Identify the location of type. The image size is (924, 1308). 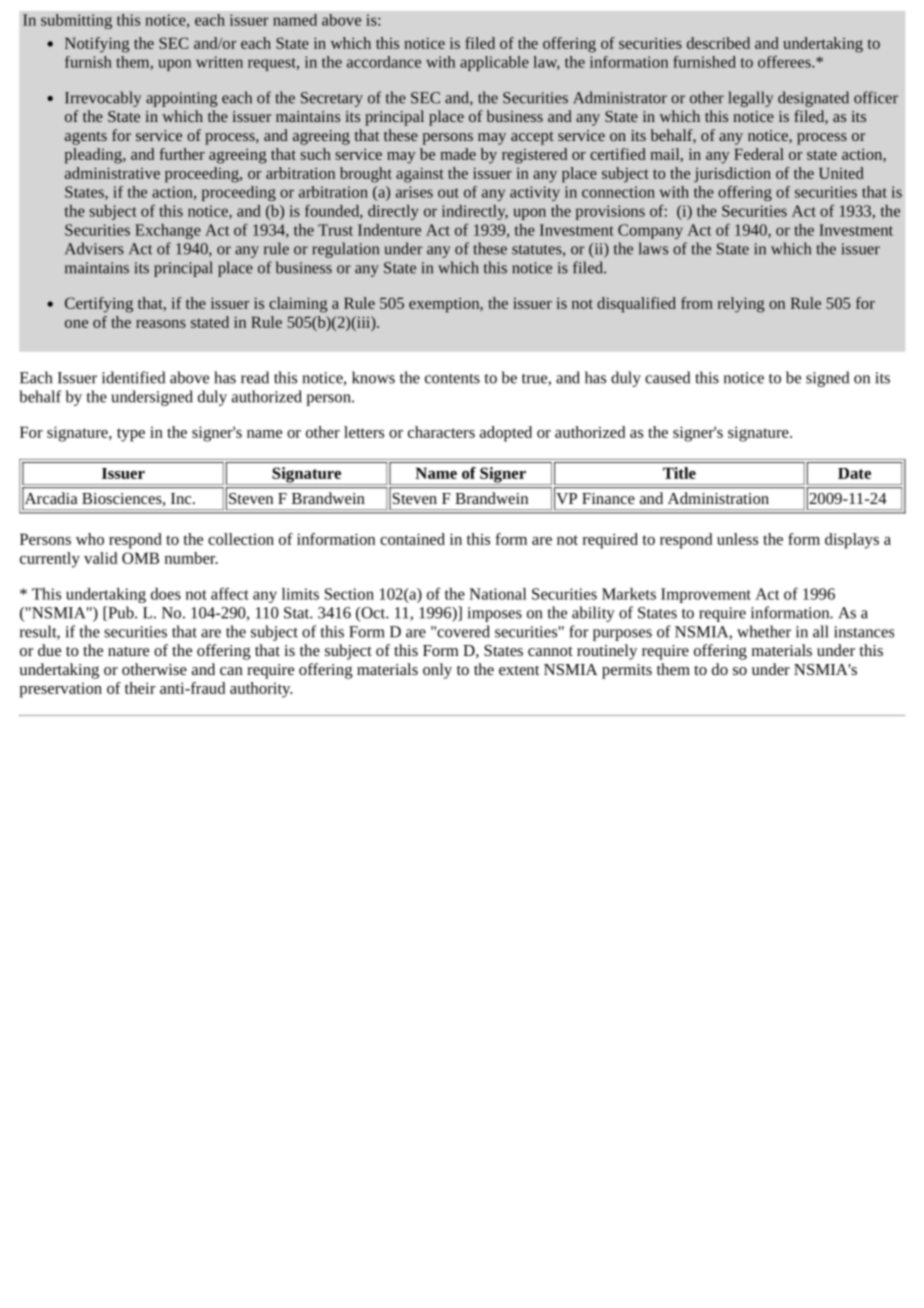
(131, 435).
